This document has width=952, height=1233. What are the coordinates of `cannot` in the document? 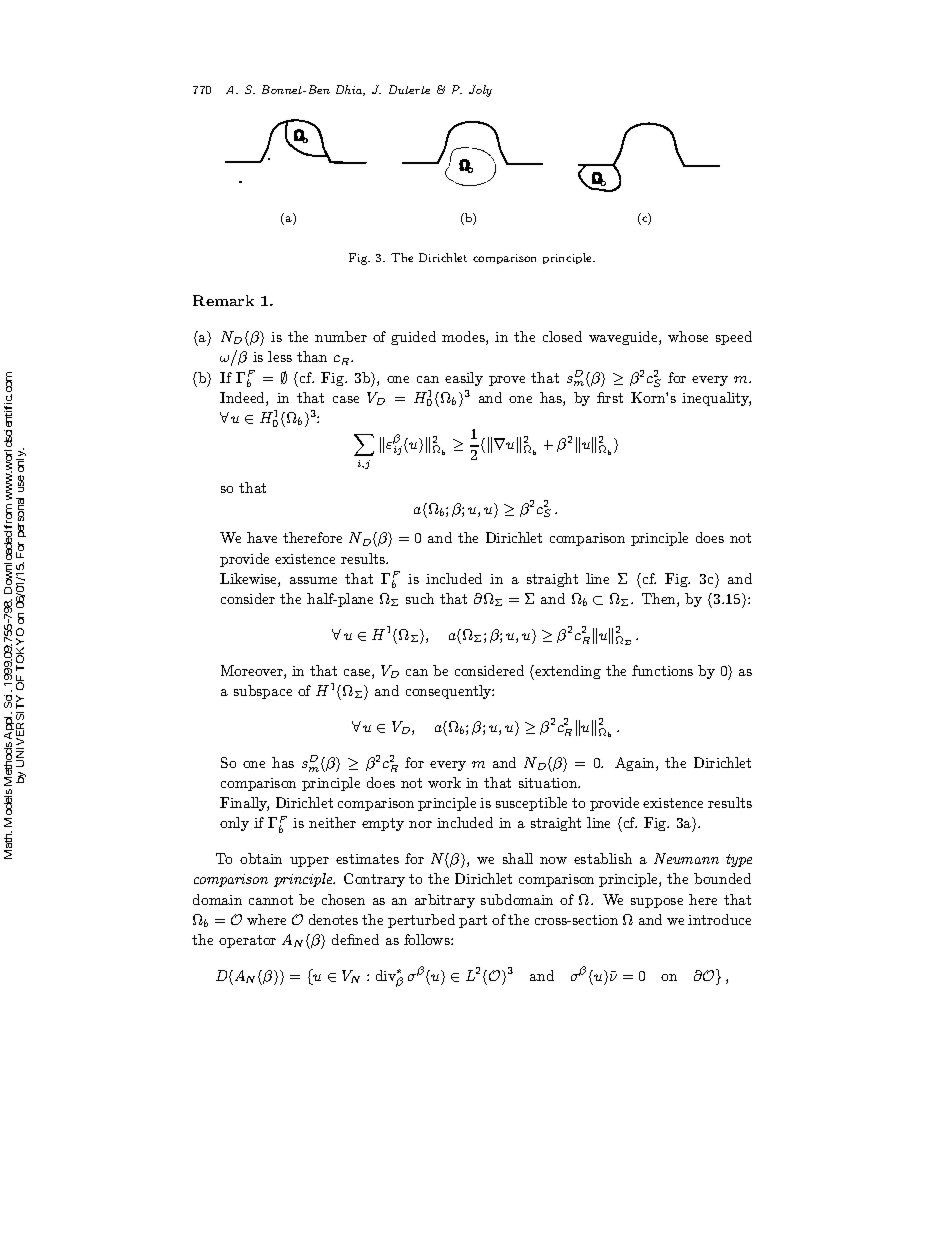 It's located at (271, 900).
